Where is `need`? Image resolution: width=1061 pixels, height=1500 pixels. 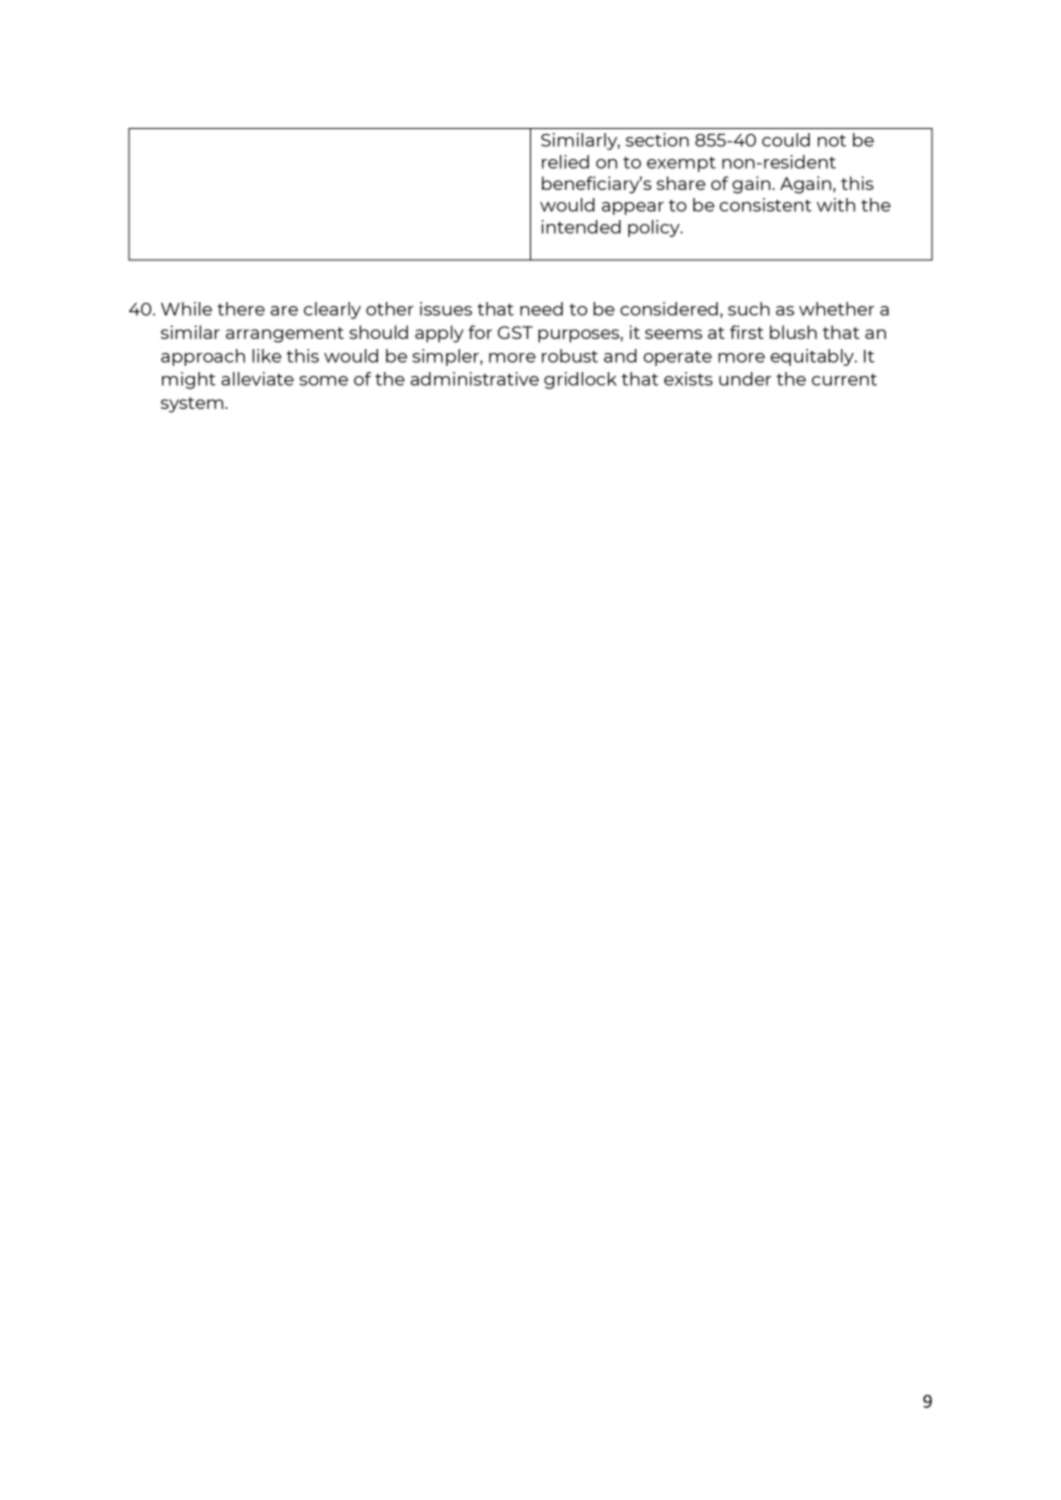 need is located at coordinates (541, 309).
